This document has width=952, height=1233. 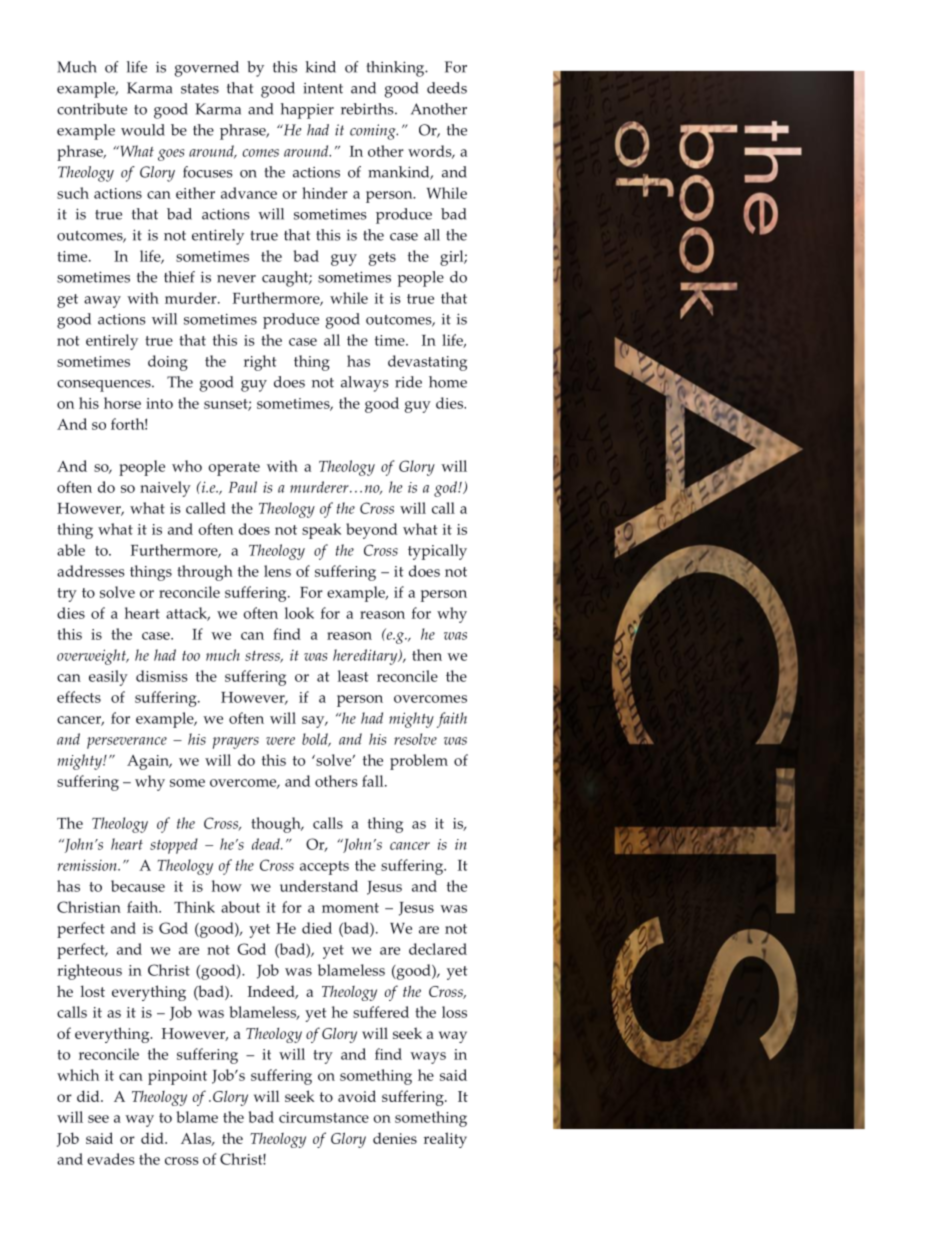 What do you see at coordinates (307, 111) in the document?
I see `happier` at bounding box center [307, 111].
